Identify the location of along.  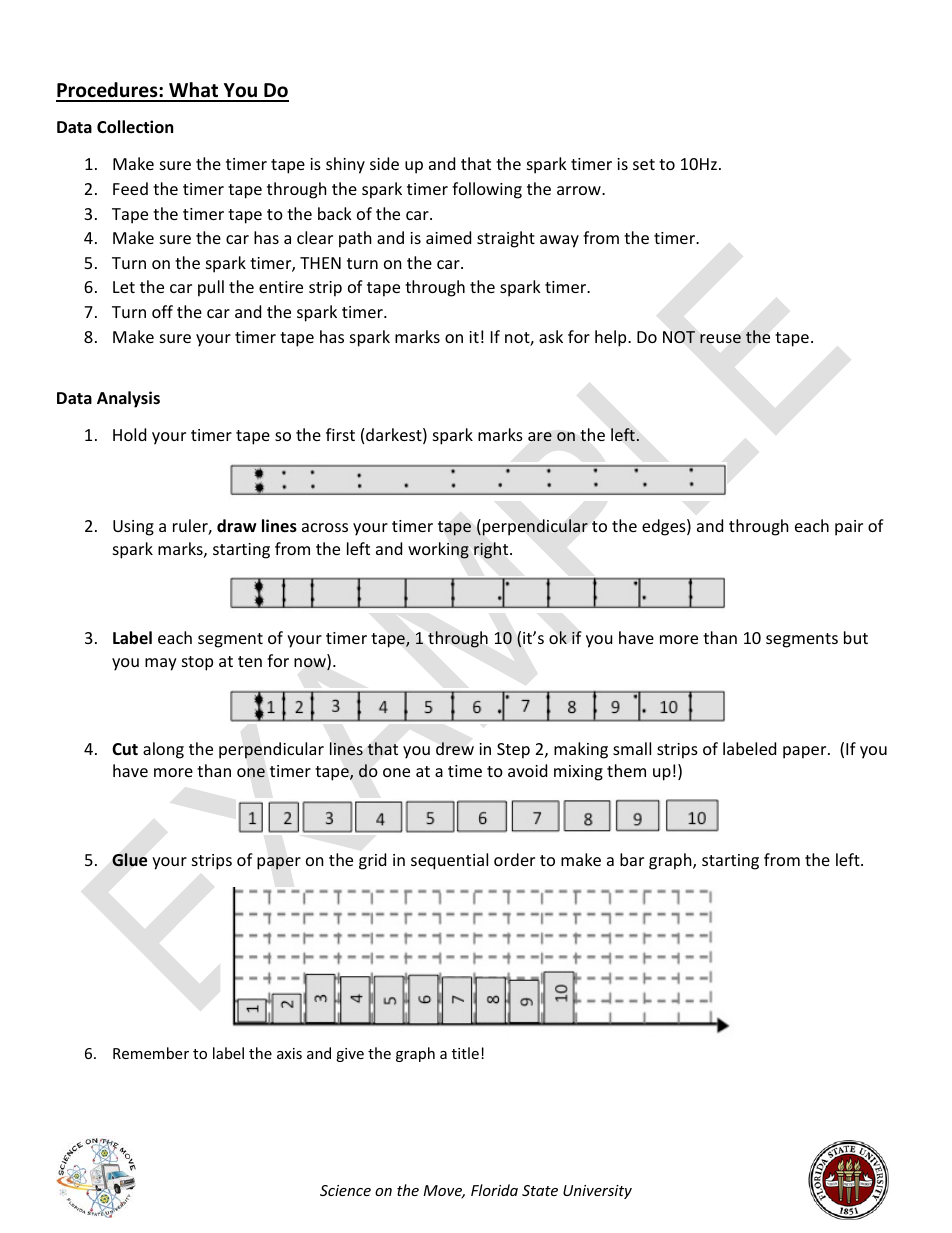
(163, 750).
